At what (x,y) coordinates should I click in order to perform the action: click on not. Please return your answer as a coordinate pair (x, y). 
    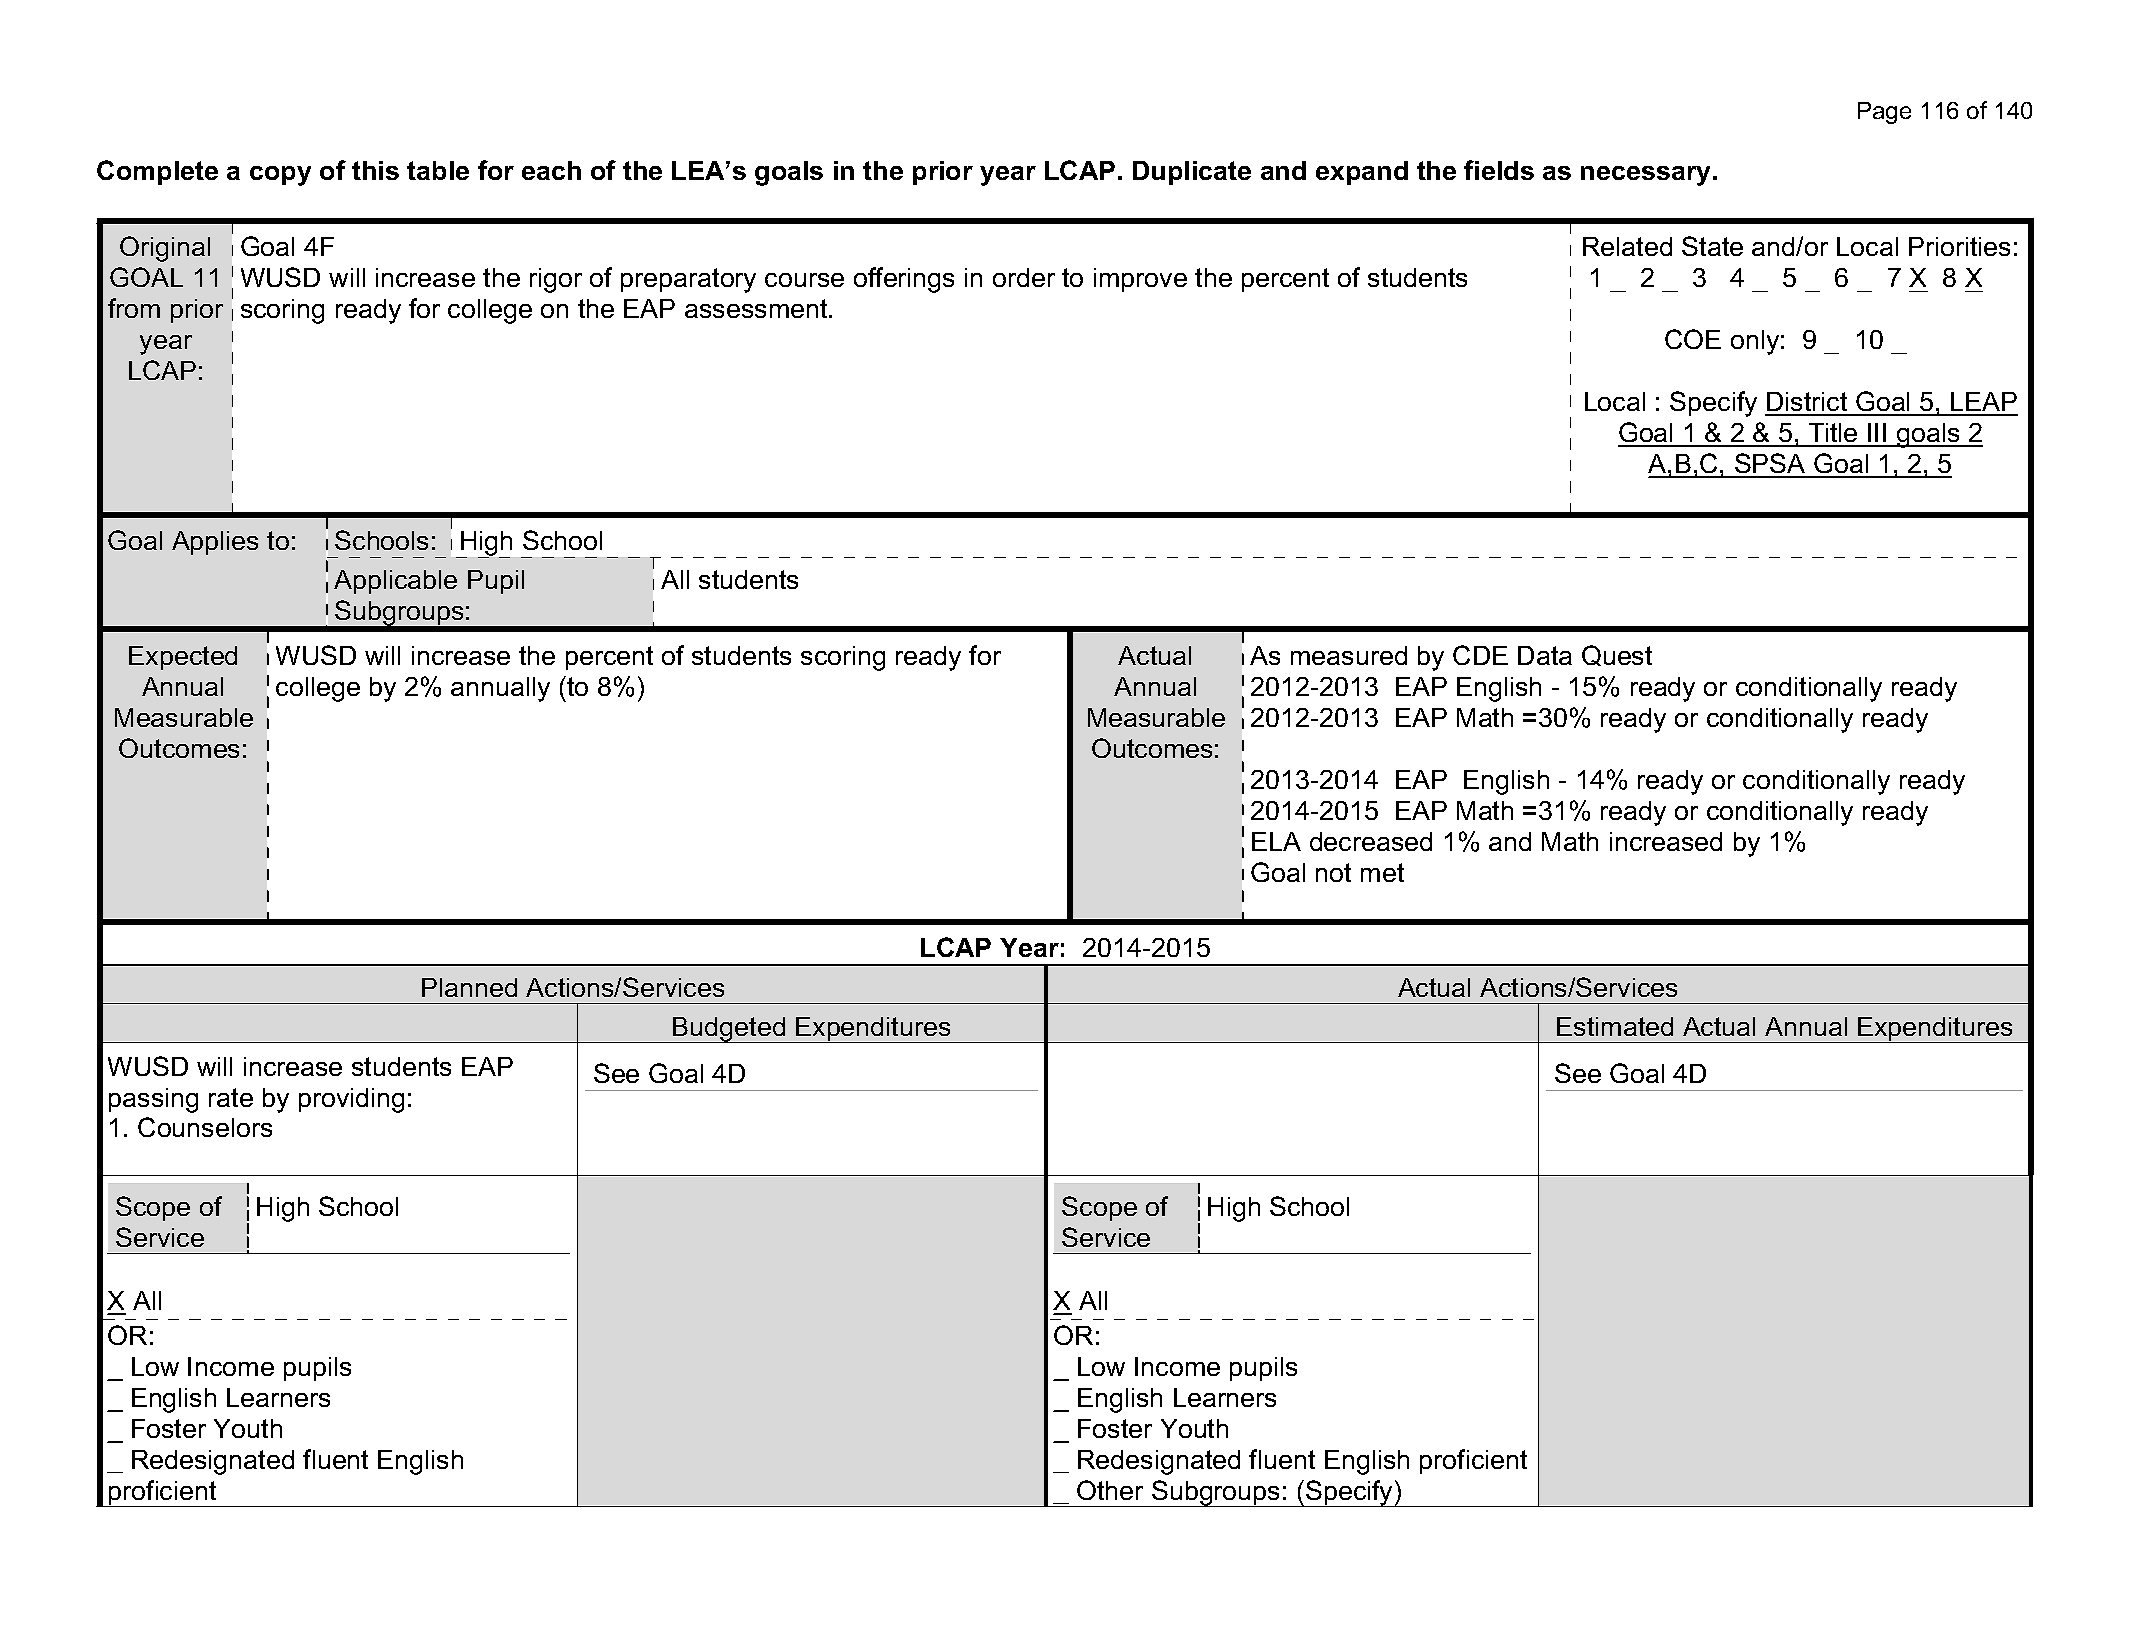
    Looking at the image, I should click on (1333, 872).
